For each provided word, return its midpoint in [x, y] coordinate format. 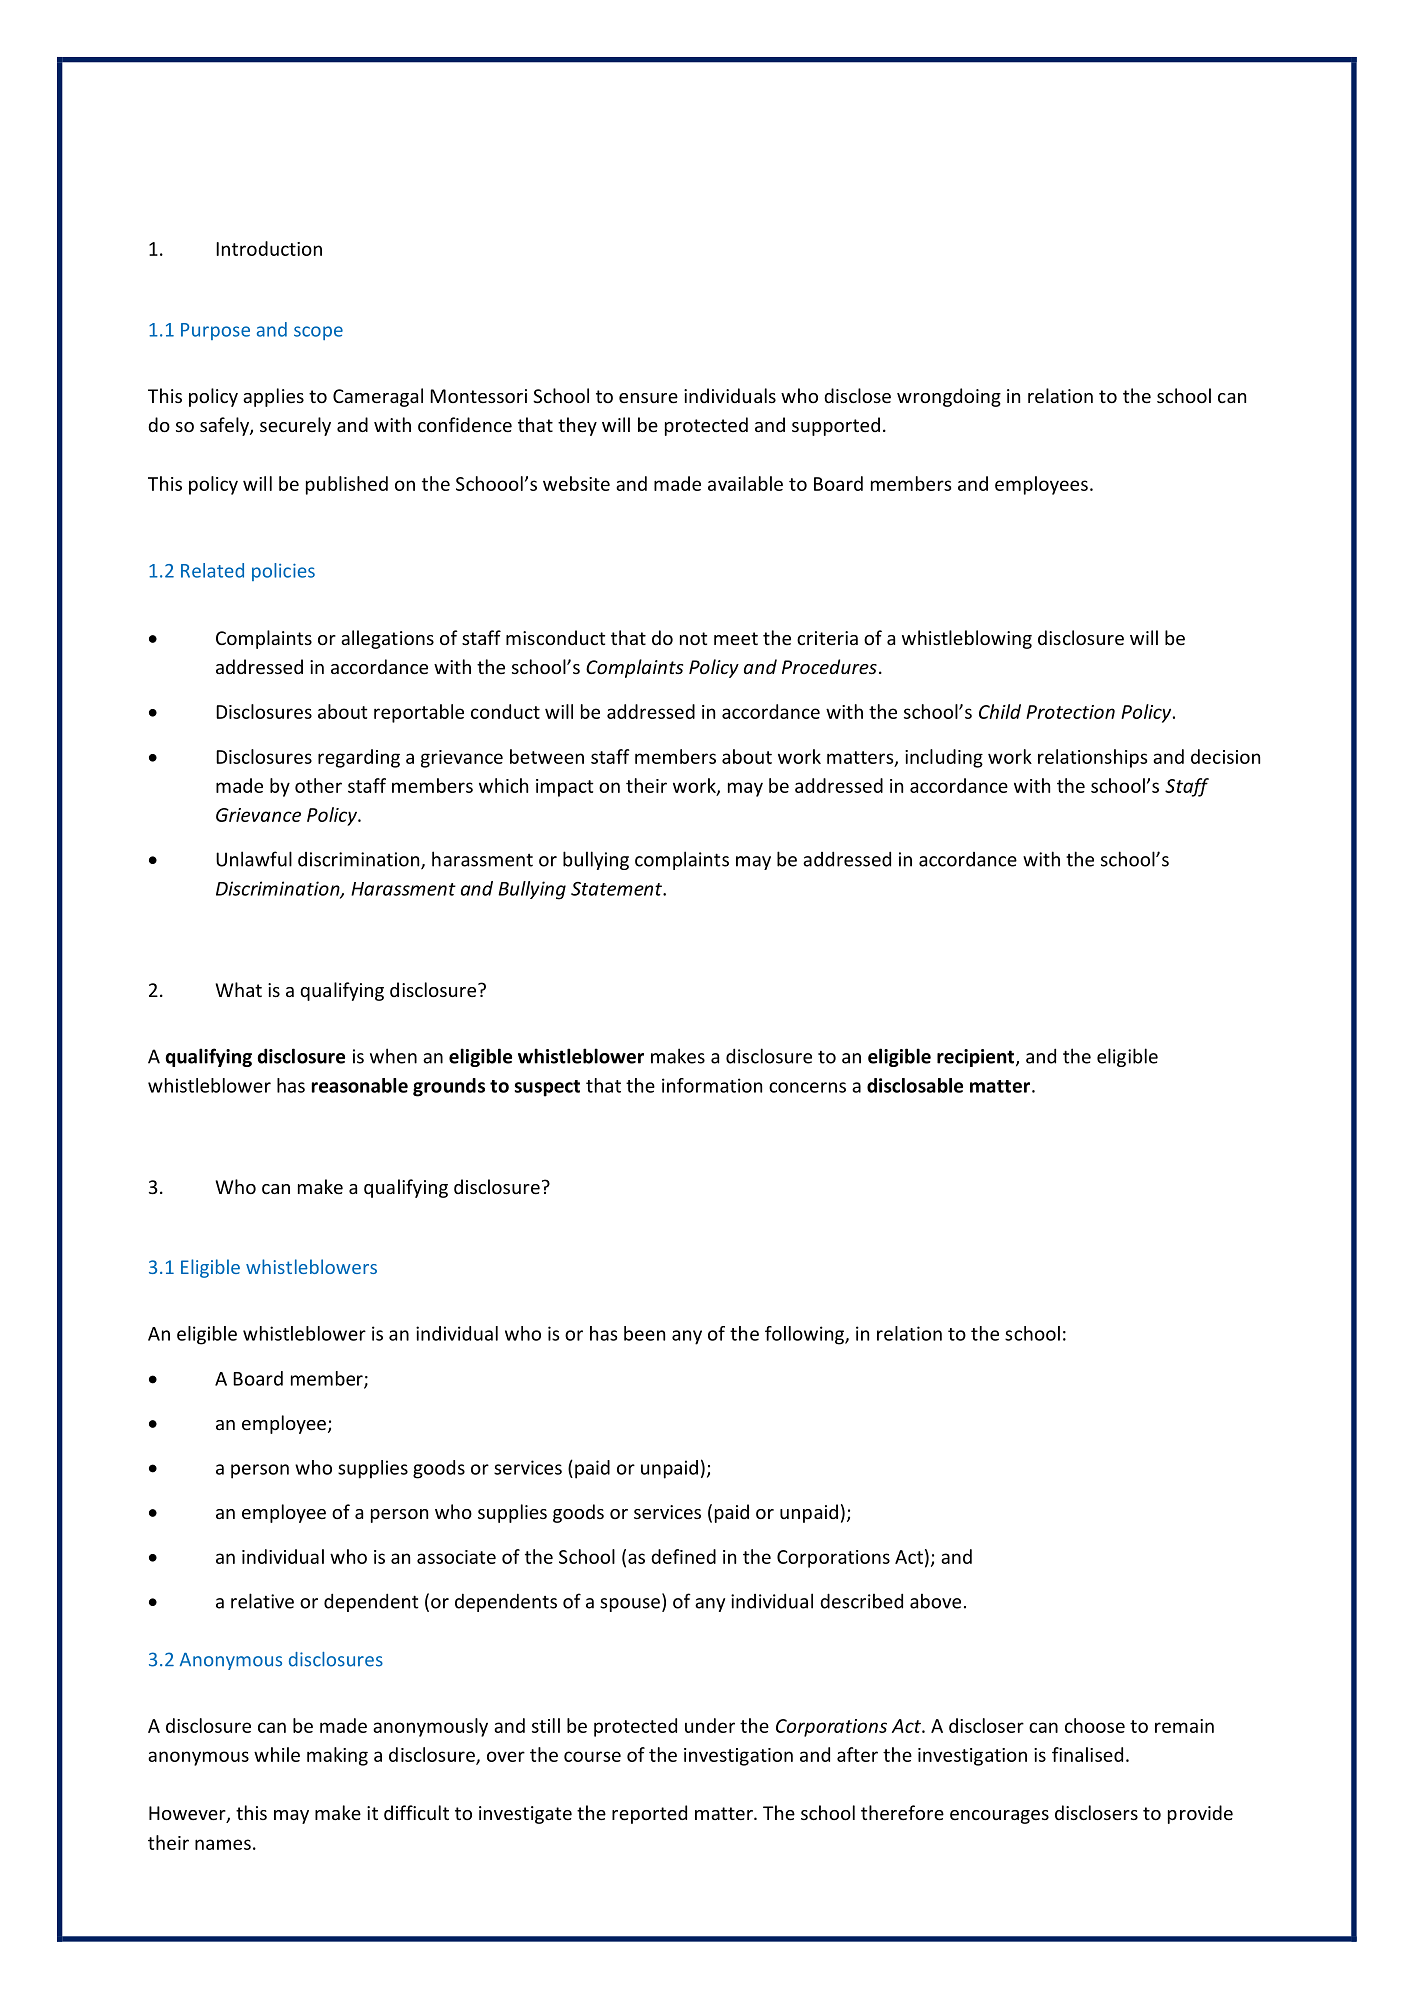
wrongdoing [949, 397]
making [337, 1756]
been [644, 1333]
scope [318, 333]
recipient [977, 1058]
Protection [1070, 712]
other [318, 785]
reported [649, 1814]
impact [565, 788]
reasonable [360, 1085]
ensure [648, 398]
